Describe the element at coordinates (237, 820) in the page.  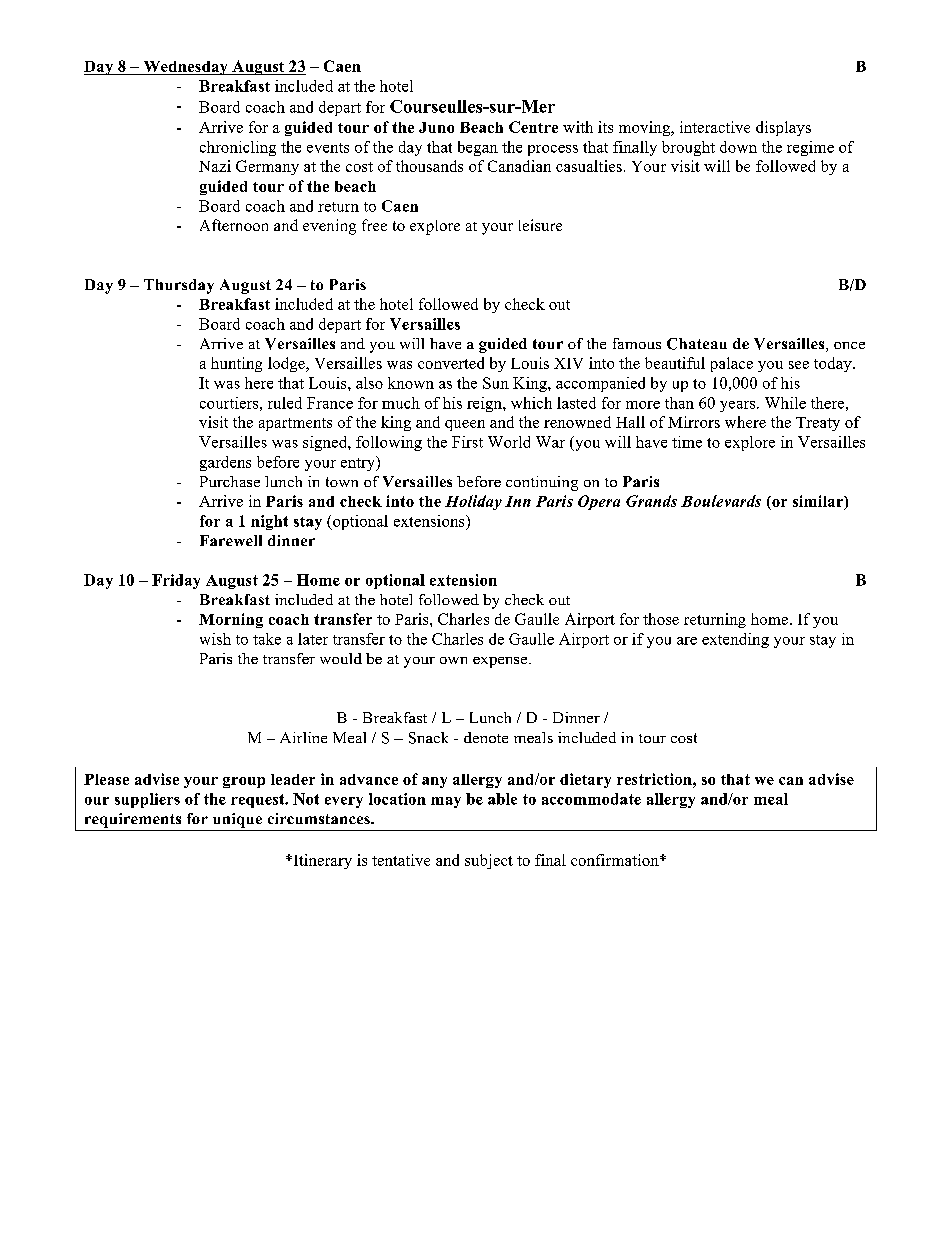
I see `unique` at that location.
